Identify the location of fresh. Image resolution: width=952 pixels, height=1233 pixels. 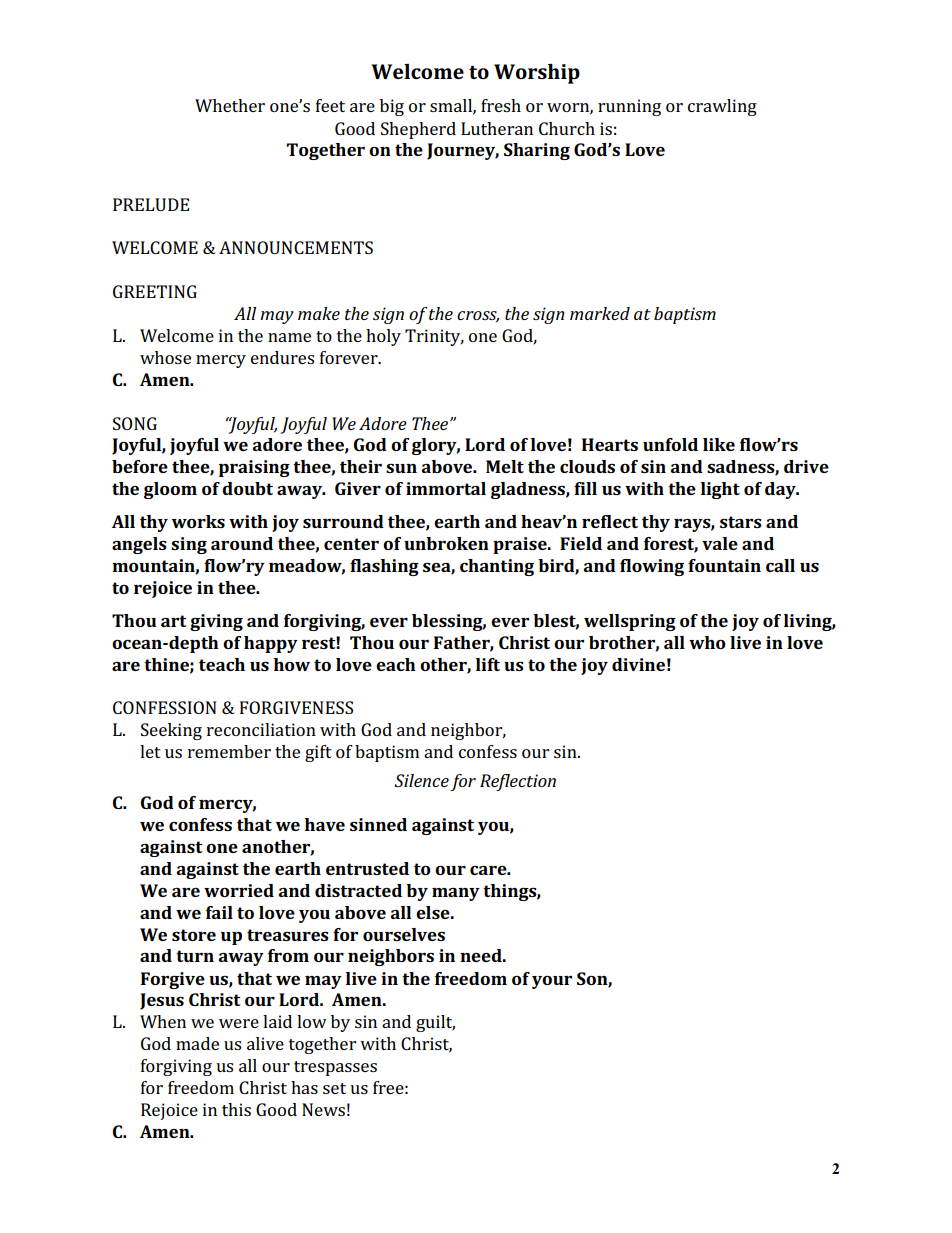
(501, 105).
